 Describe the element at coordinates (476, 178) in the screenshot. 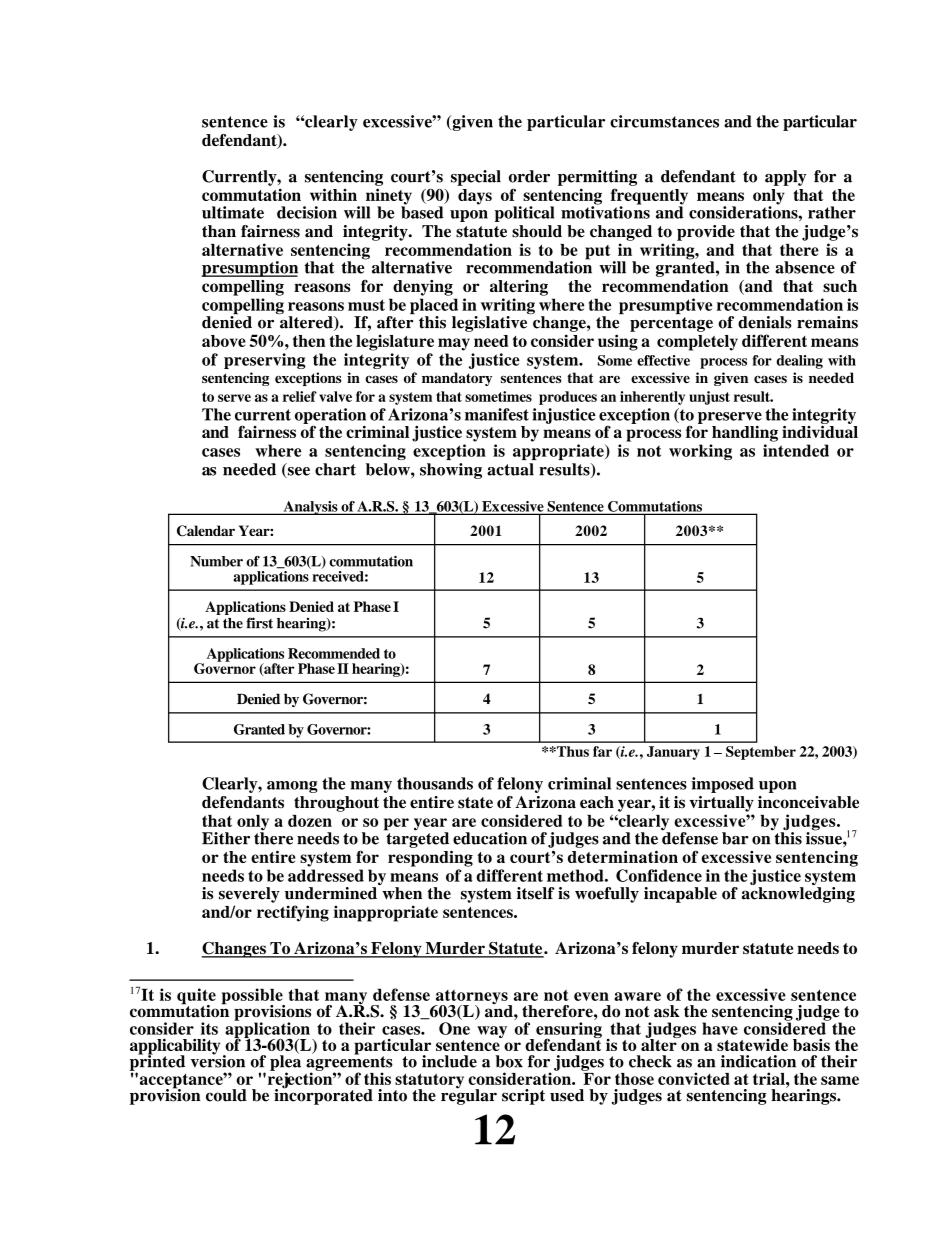

I see `special` at that location.
